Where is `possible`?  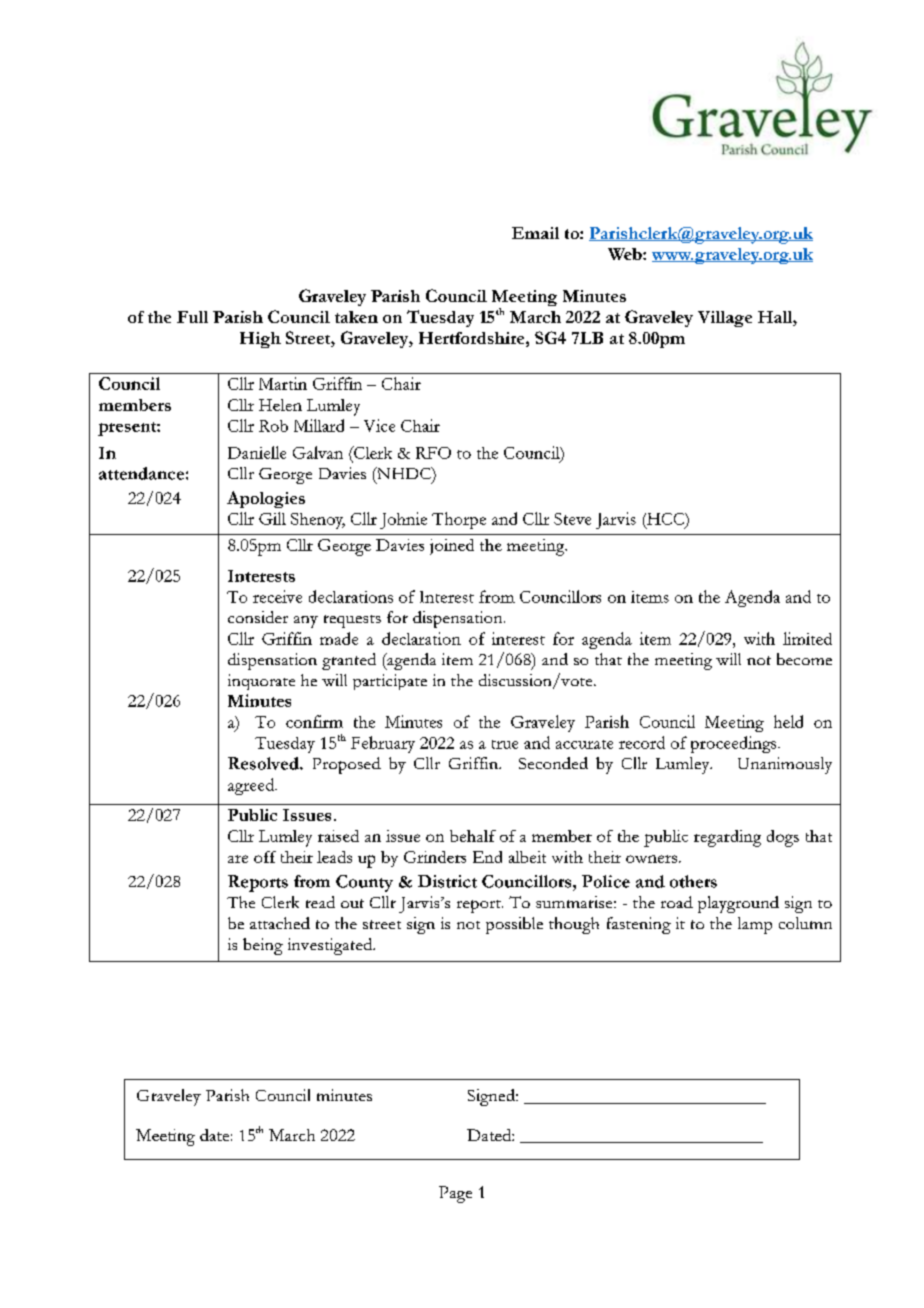
possible is located at coordinates (514, 925).
